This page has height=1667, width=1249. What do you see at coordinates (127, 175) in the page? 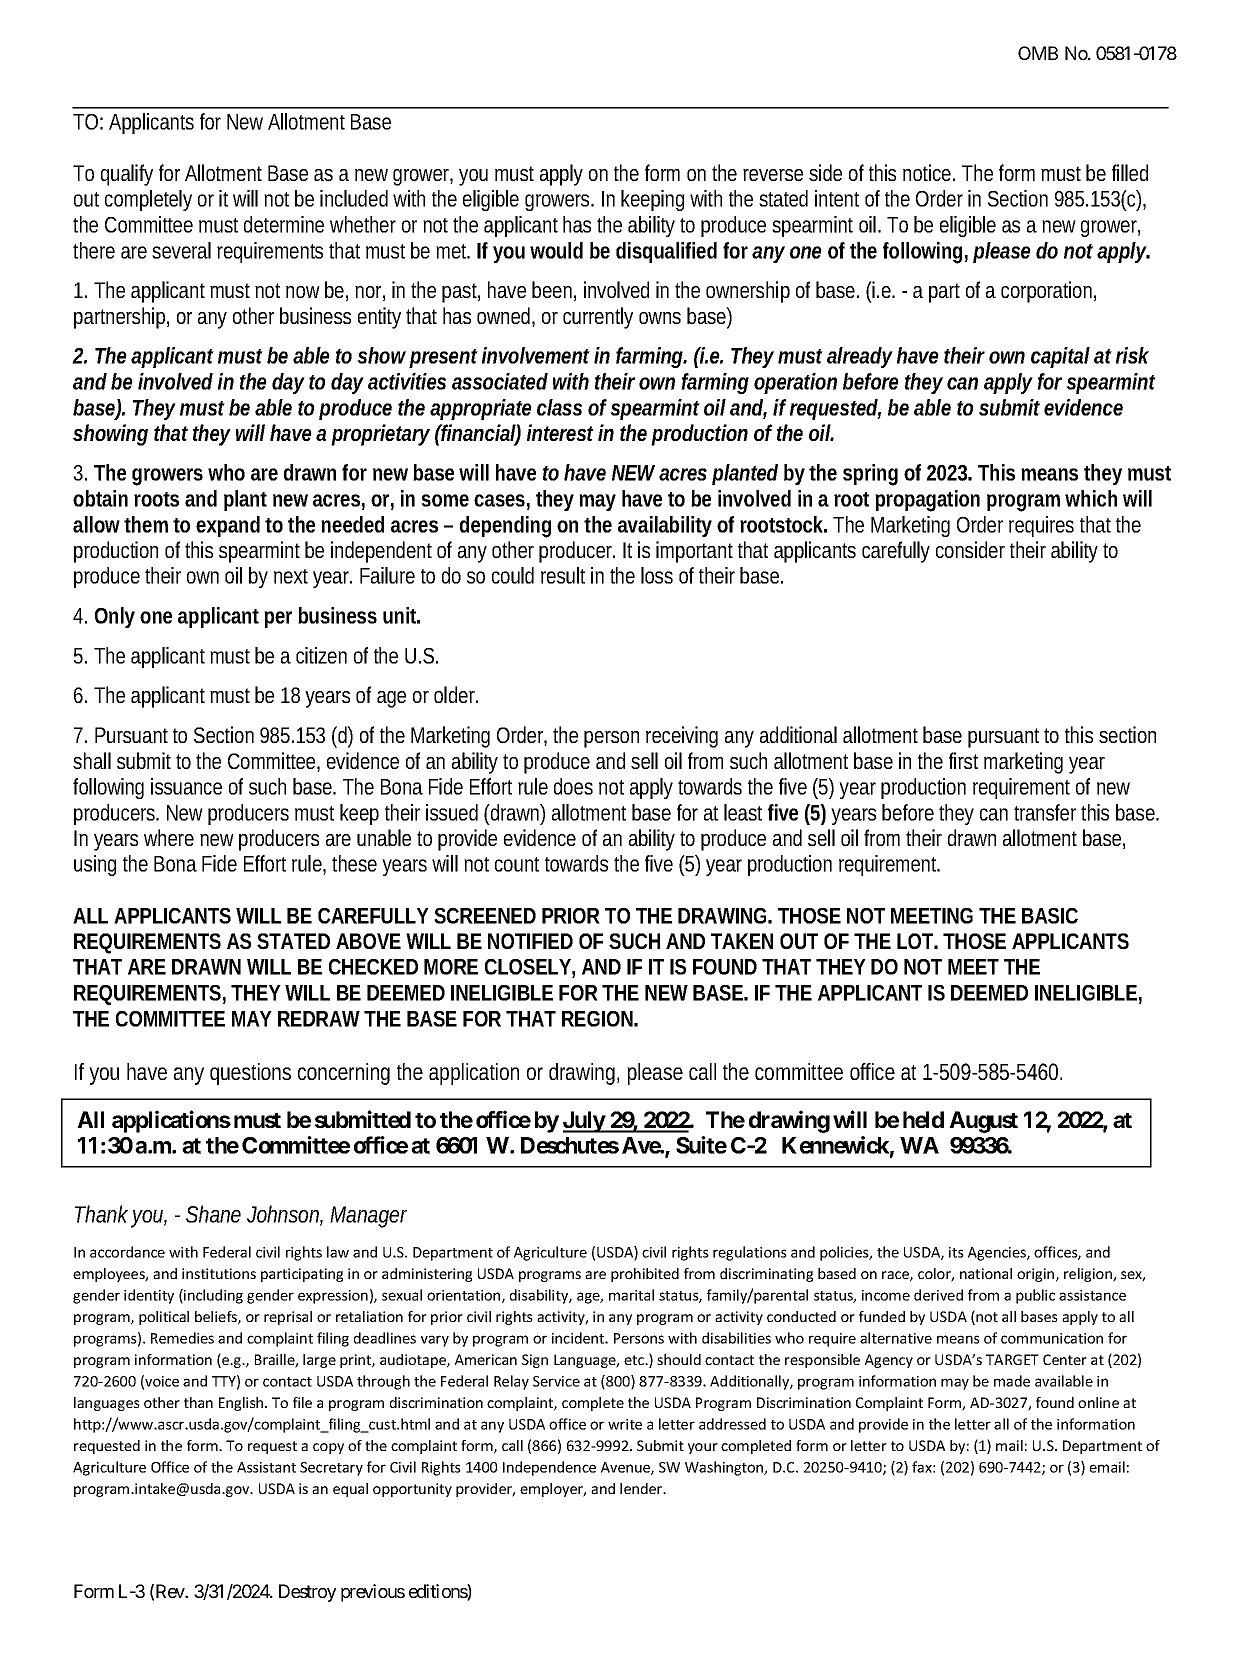
I see `qualify` at bounding box center [127, 175].
